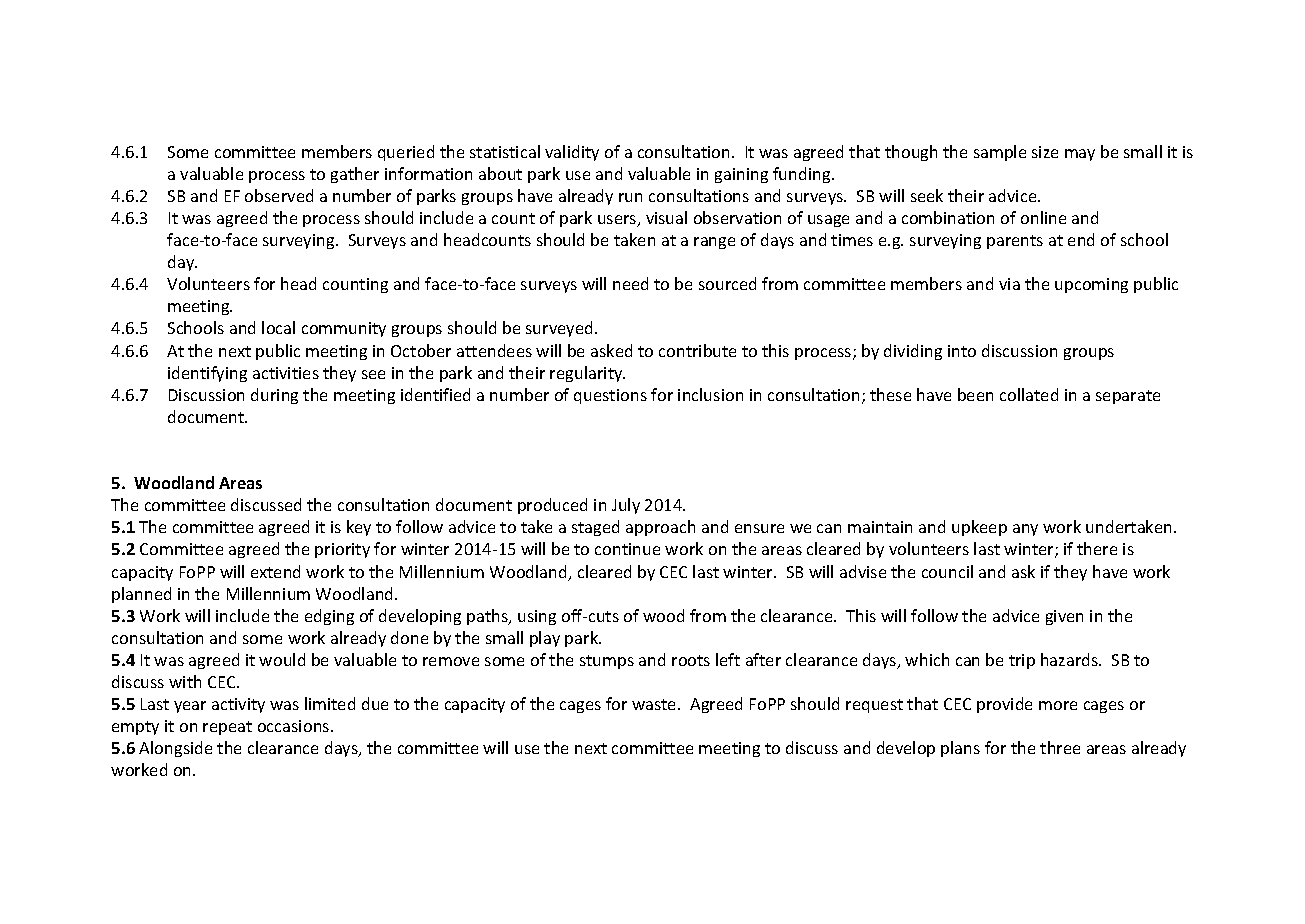 Image resolution: width=1305 pixels, height=924 pixels. What do you see at coordinates (1000, 153) in the screenshot?
I see `sample` at bounding box center [1000, 153].
